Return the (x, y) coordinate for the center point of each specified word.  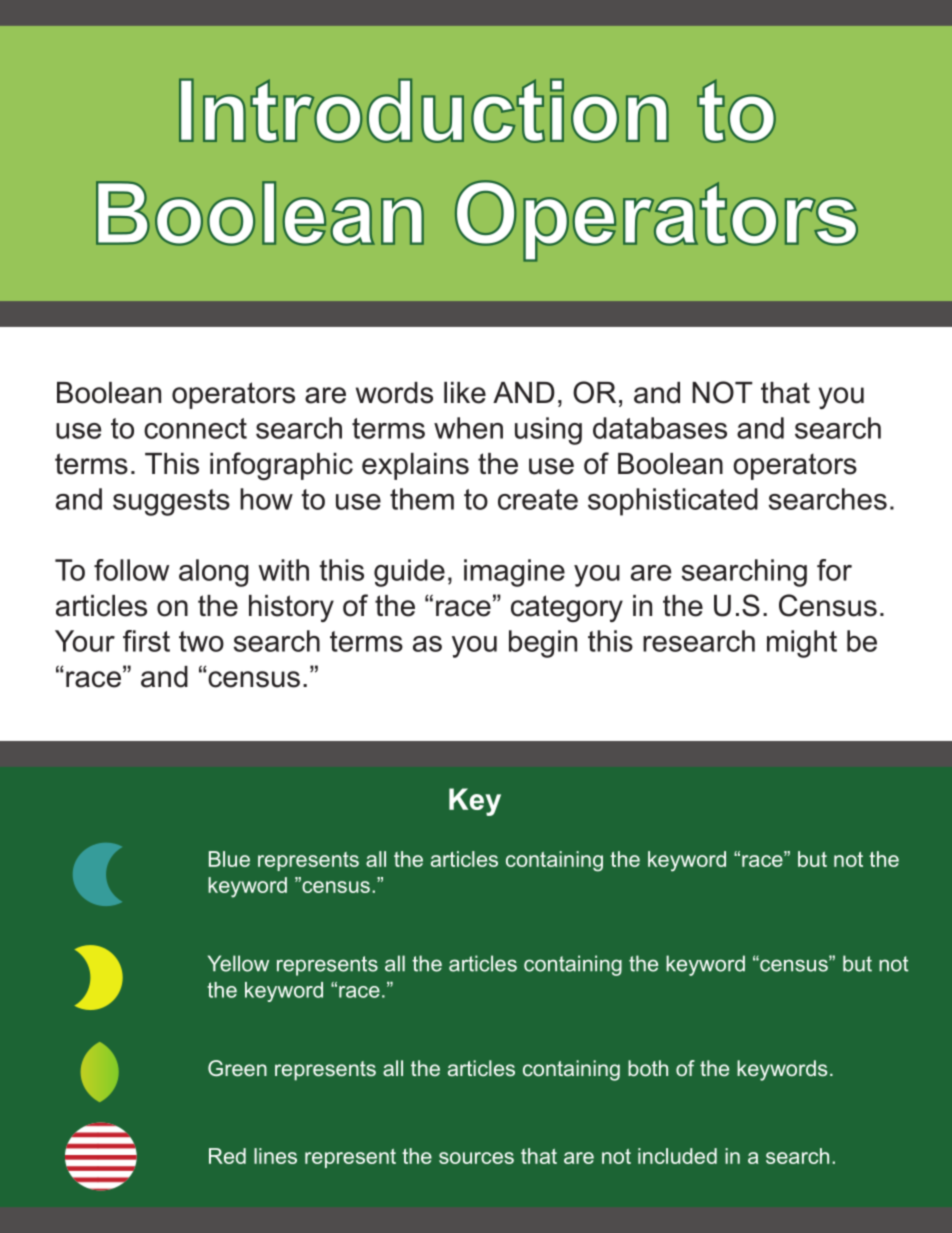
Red (227, 1156)
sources (476, 1158)
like (465, 393)
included (677, 1156)
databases (660, 428)
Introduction (424, 110)
